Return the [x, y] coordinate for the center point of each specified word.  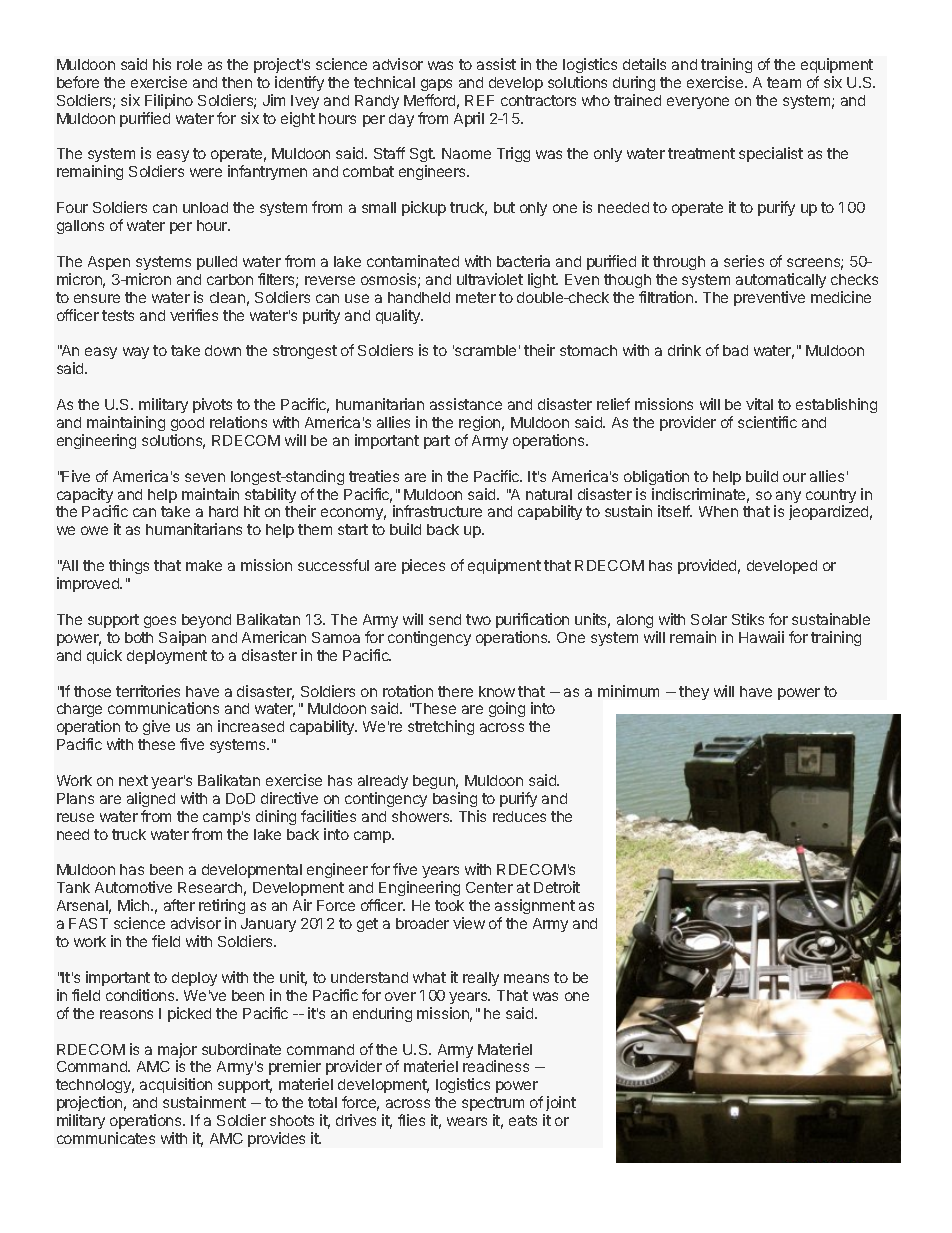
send [445, 619]
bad [735, 350]
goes [160, 622]
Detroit [557, 887]
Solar [709, 619]
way [136, 353]
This [472, 816]
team [784, 82]
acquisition [176, 1087]
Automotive [133, 887]
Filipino [169, 101]
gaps [436, 85]
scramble [484, 350]
